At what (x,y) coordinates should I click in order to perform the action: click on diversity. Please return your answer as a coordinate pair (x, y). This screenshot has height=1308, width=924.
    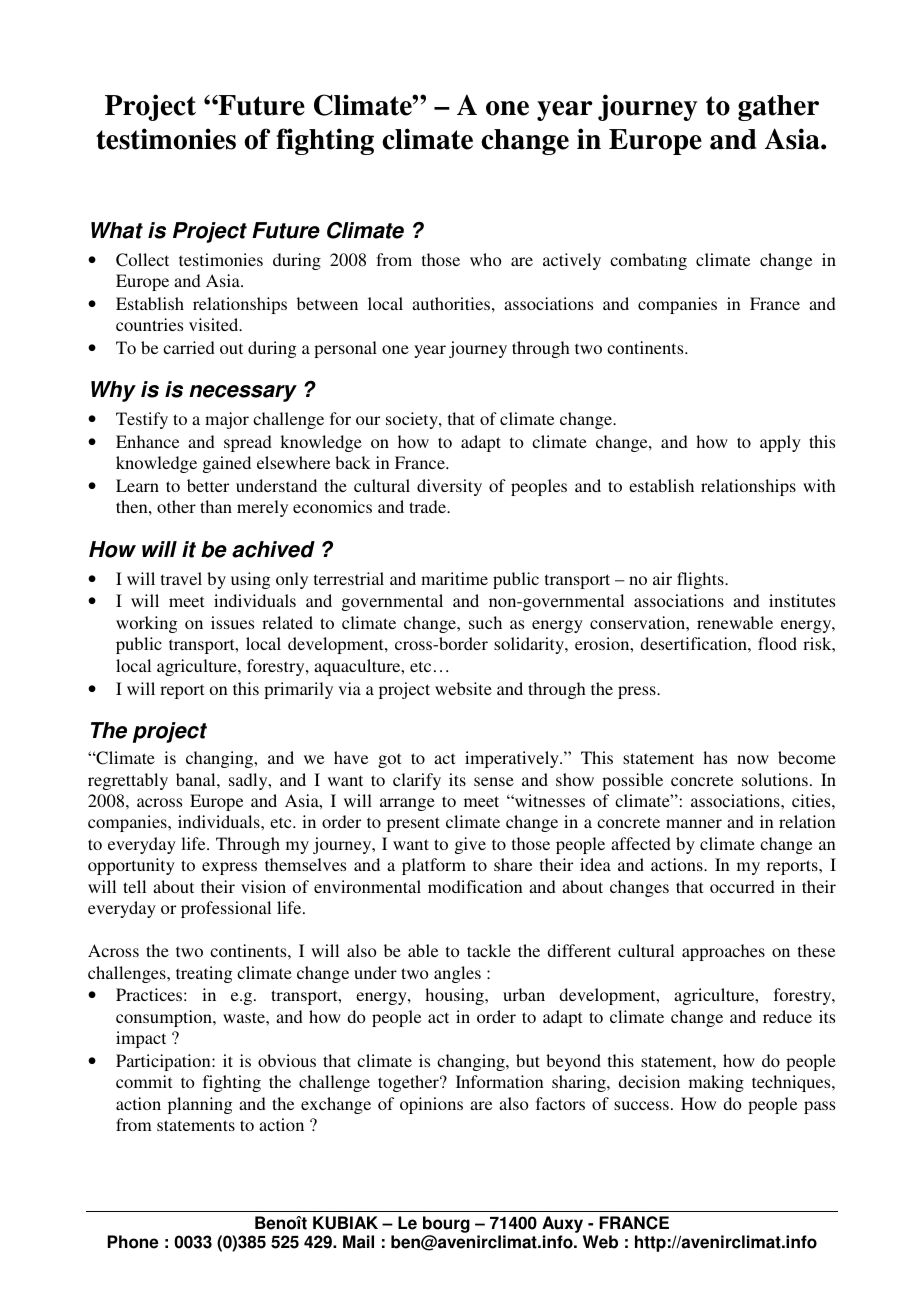
    Looking at the image, I should click on (449, 487).
